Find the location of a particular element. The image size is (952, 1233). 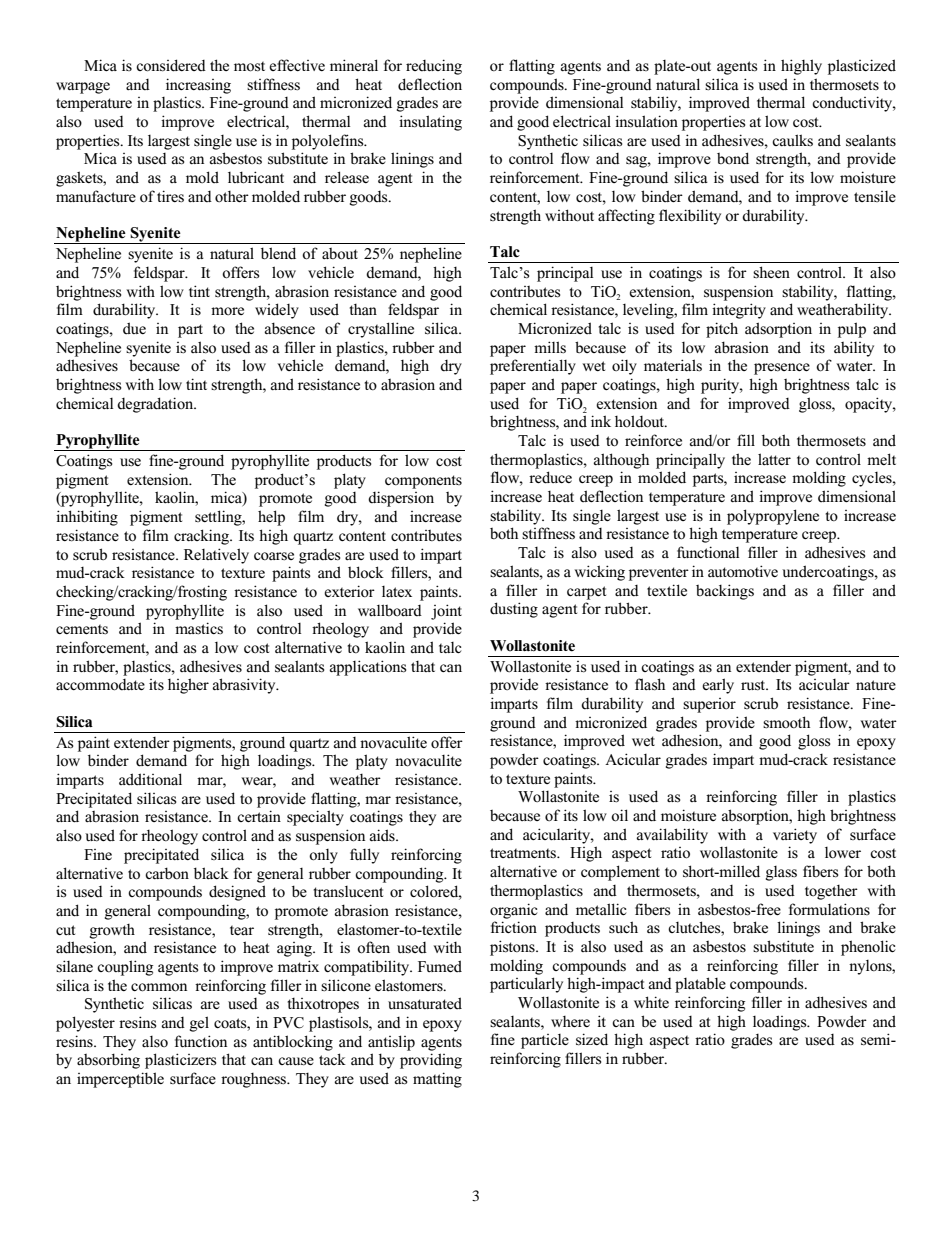

degradation is located at coordinates (156, 405).
